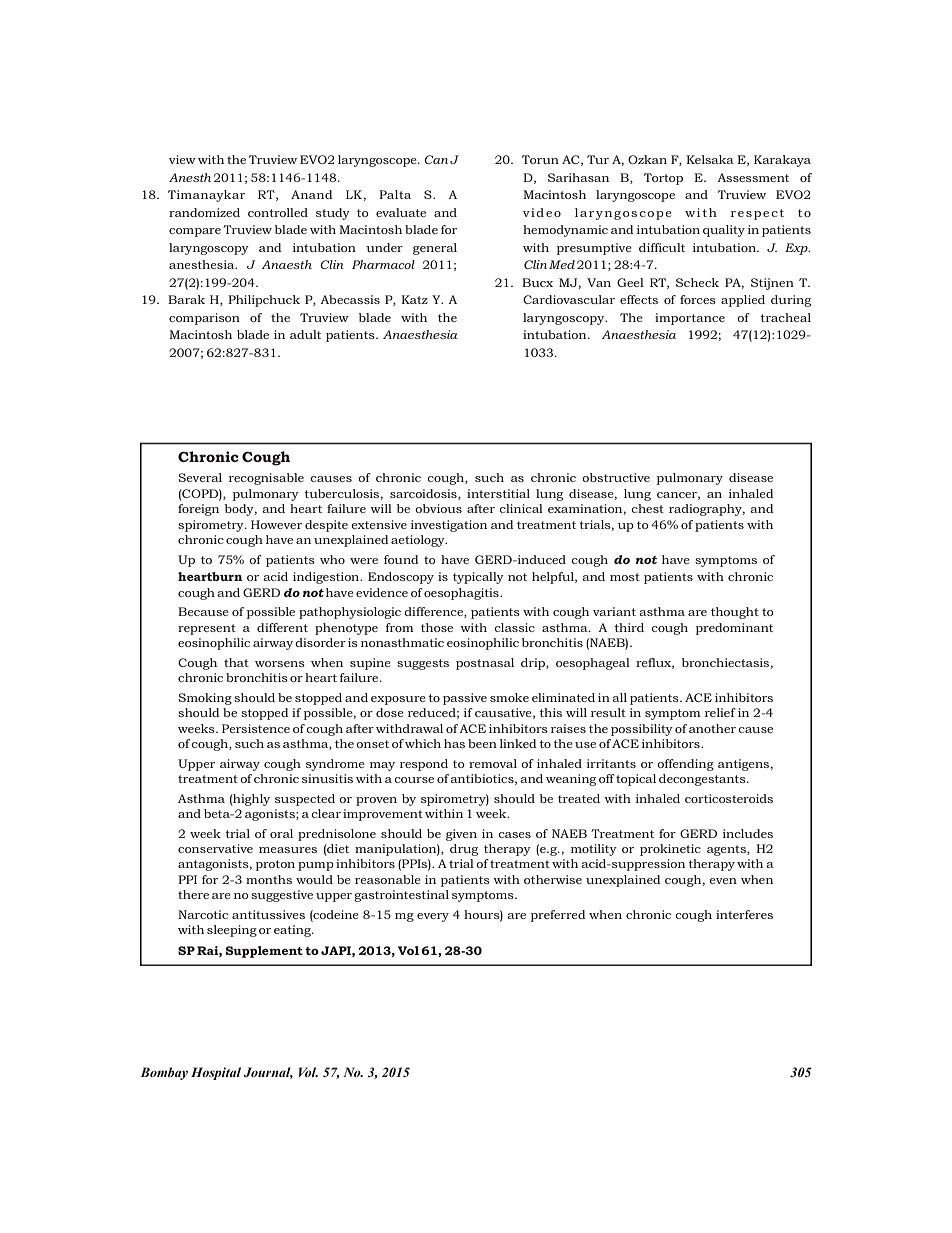 This page has height=1233, width=952. What do you see at coordinates (433, 917) in the page?
I see `every` at bounding box center [433, 917].
